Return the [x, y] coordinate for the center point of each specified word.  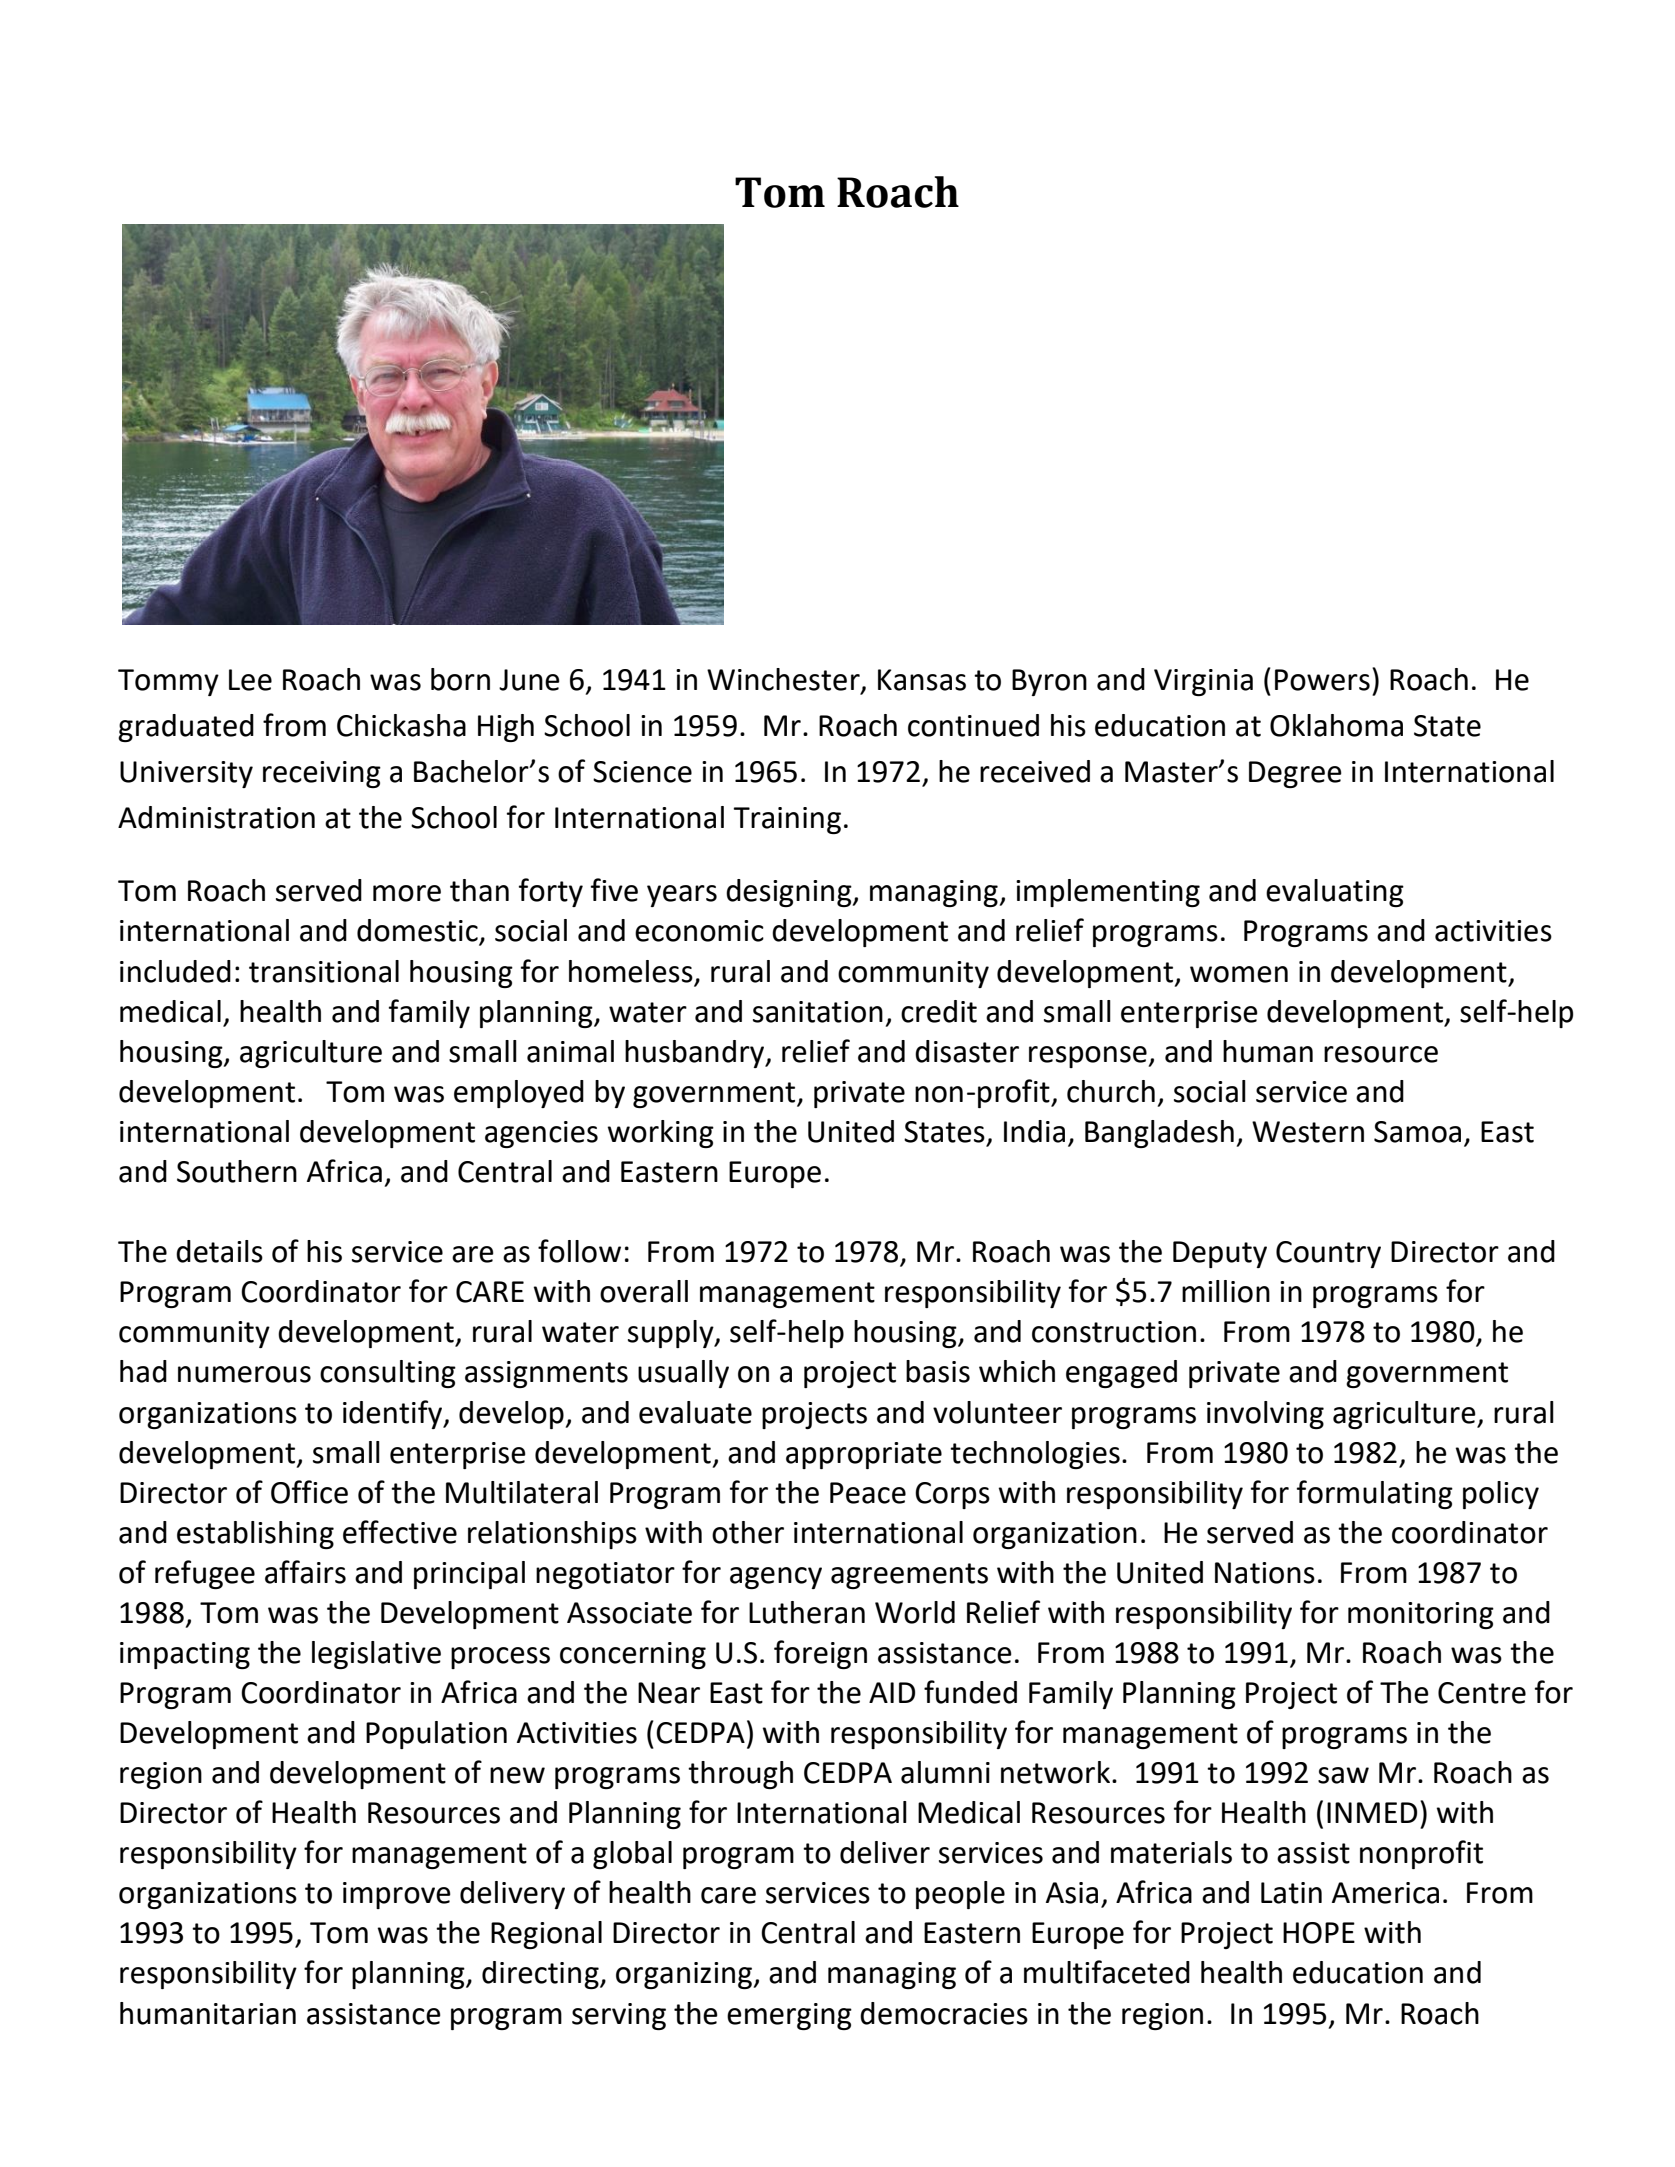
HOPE [1319, 1933]
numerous [244, 1374]
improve [397, 1895]
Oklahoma [1336, 725]
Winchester [784, 680]
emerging [789, 2016]
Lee [250, 680]
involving [1265, 1415]
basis [938, 1371]
